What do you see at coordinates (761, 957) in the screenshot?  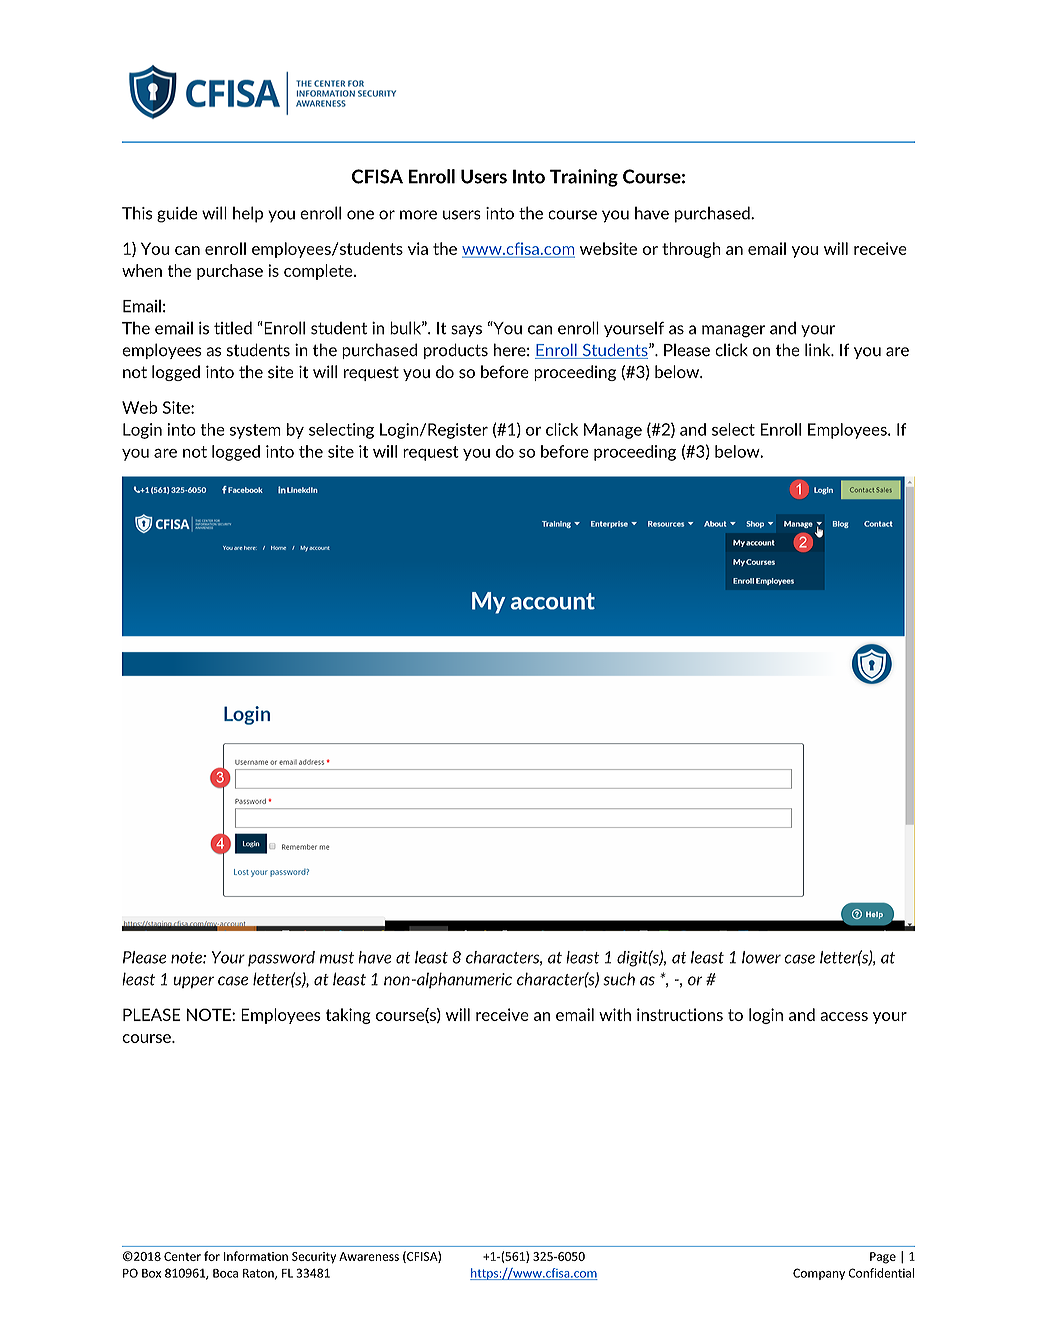 I see `lower` at bounding box center [761, 957].
